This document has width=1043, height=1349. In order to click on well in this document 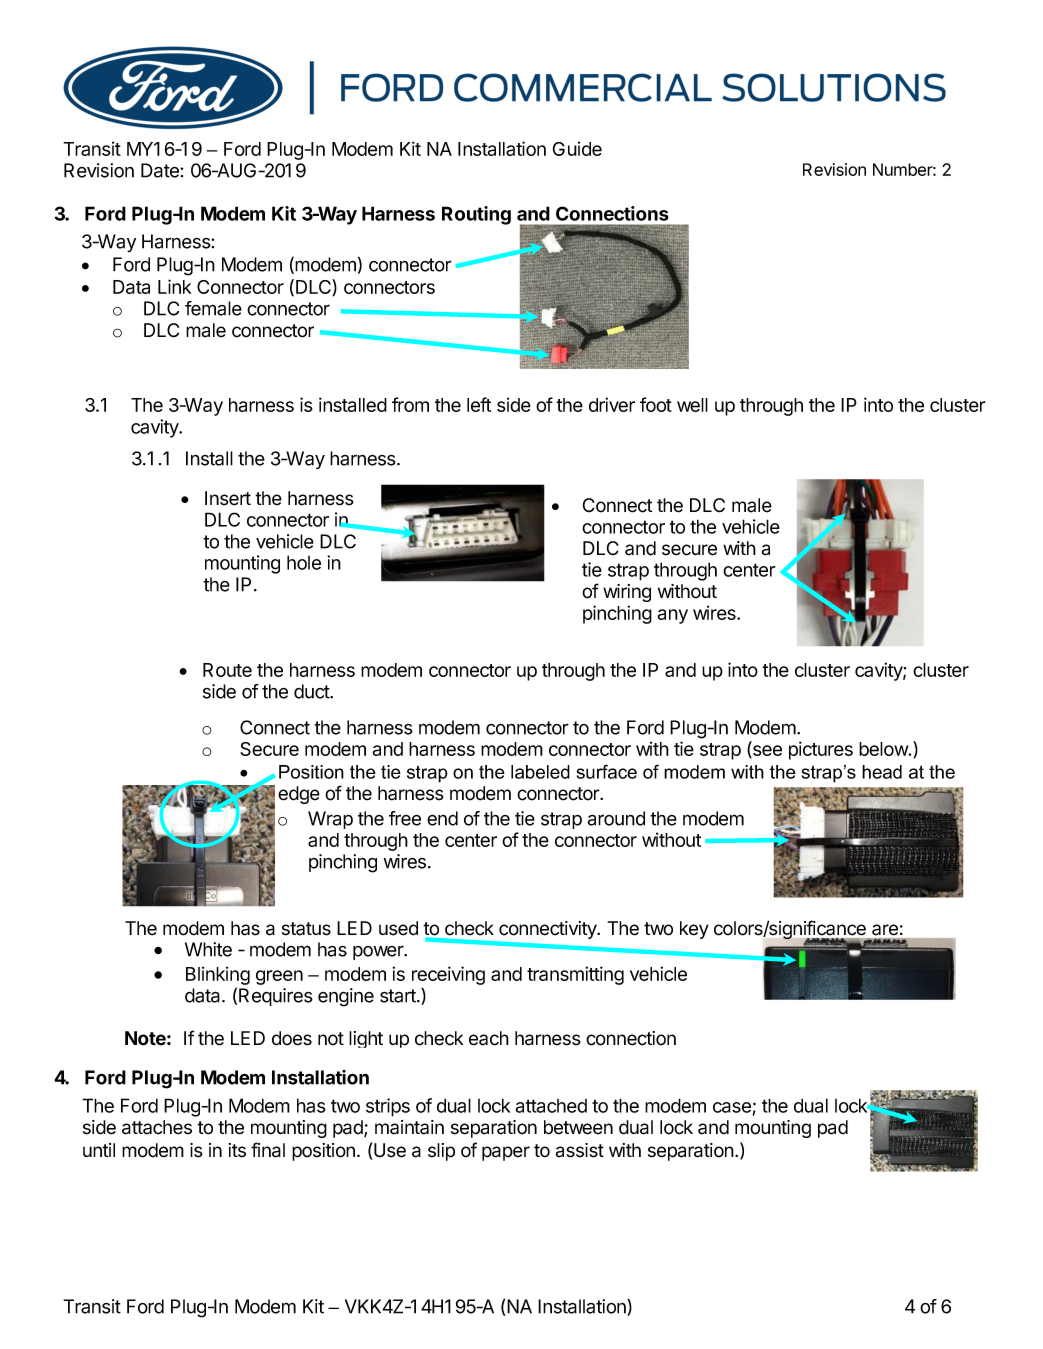, I will do `click(692, 405)`.
